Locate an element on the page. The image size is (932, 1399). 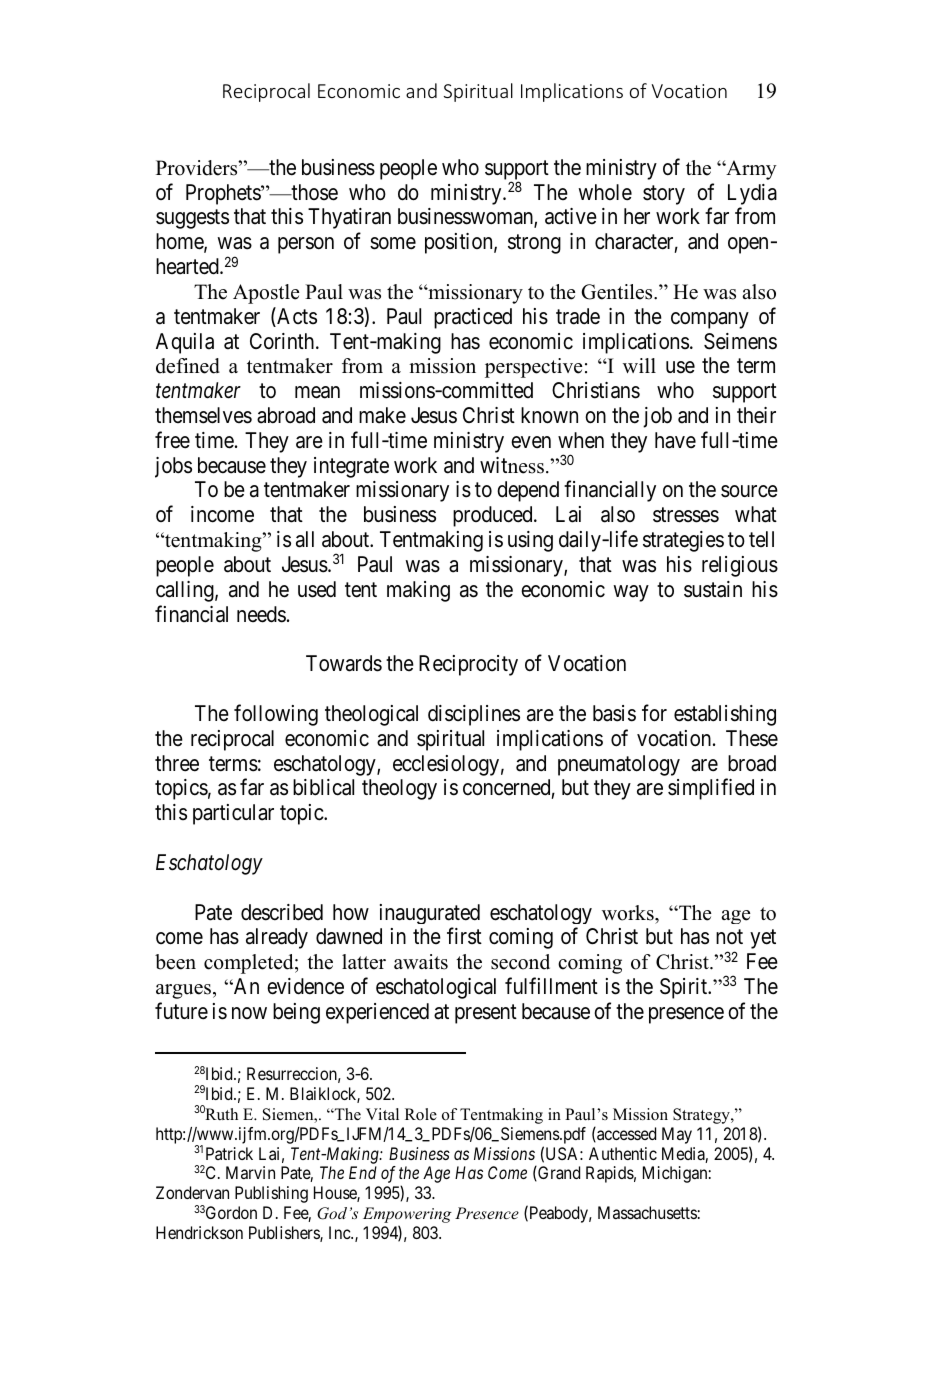
Empowering is located at coordinates (407, 1216).
